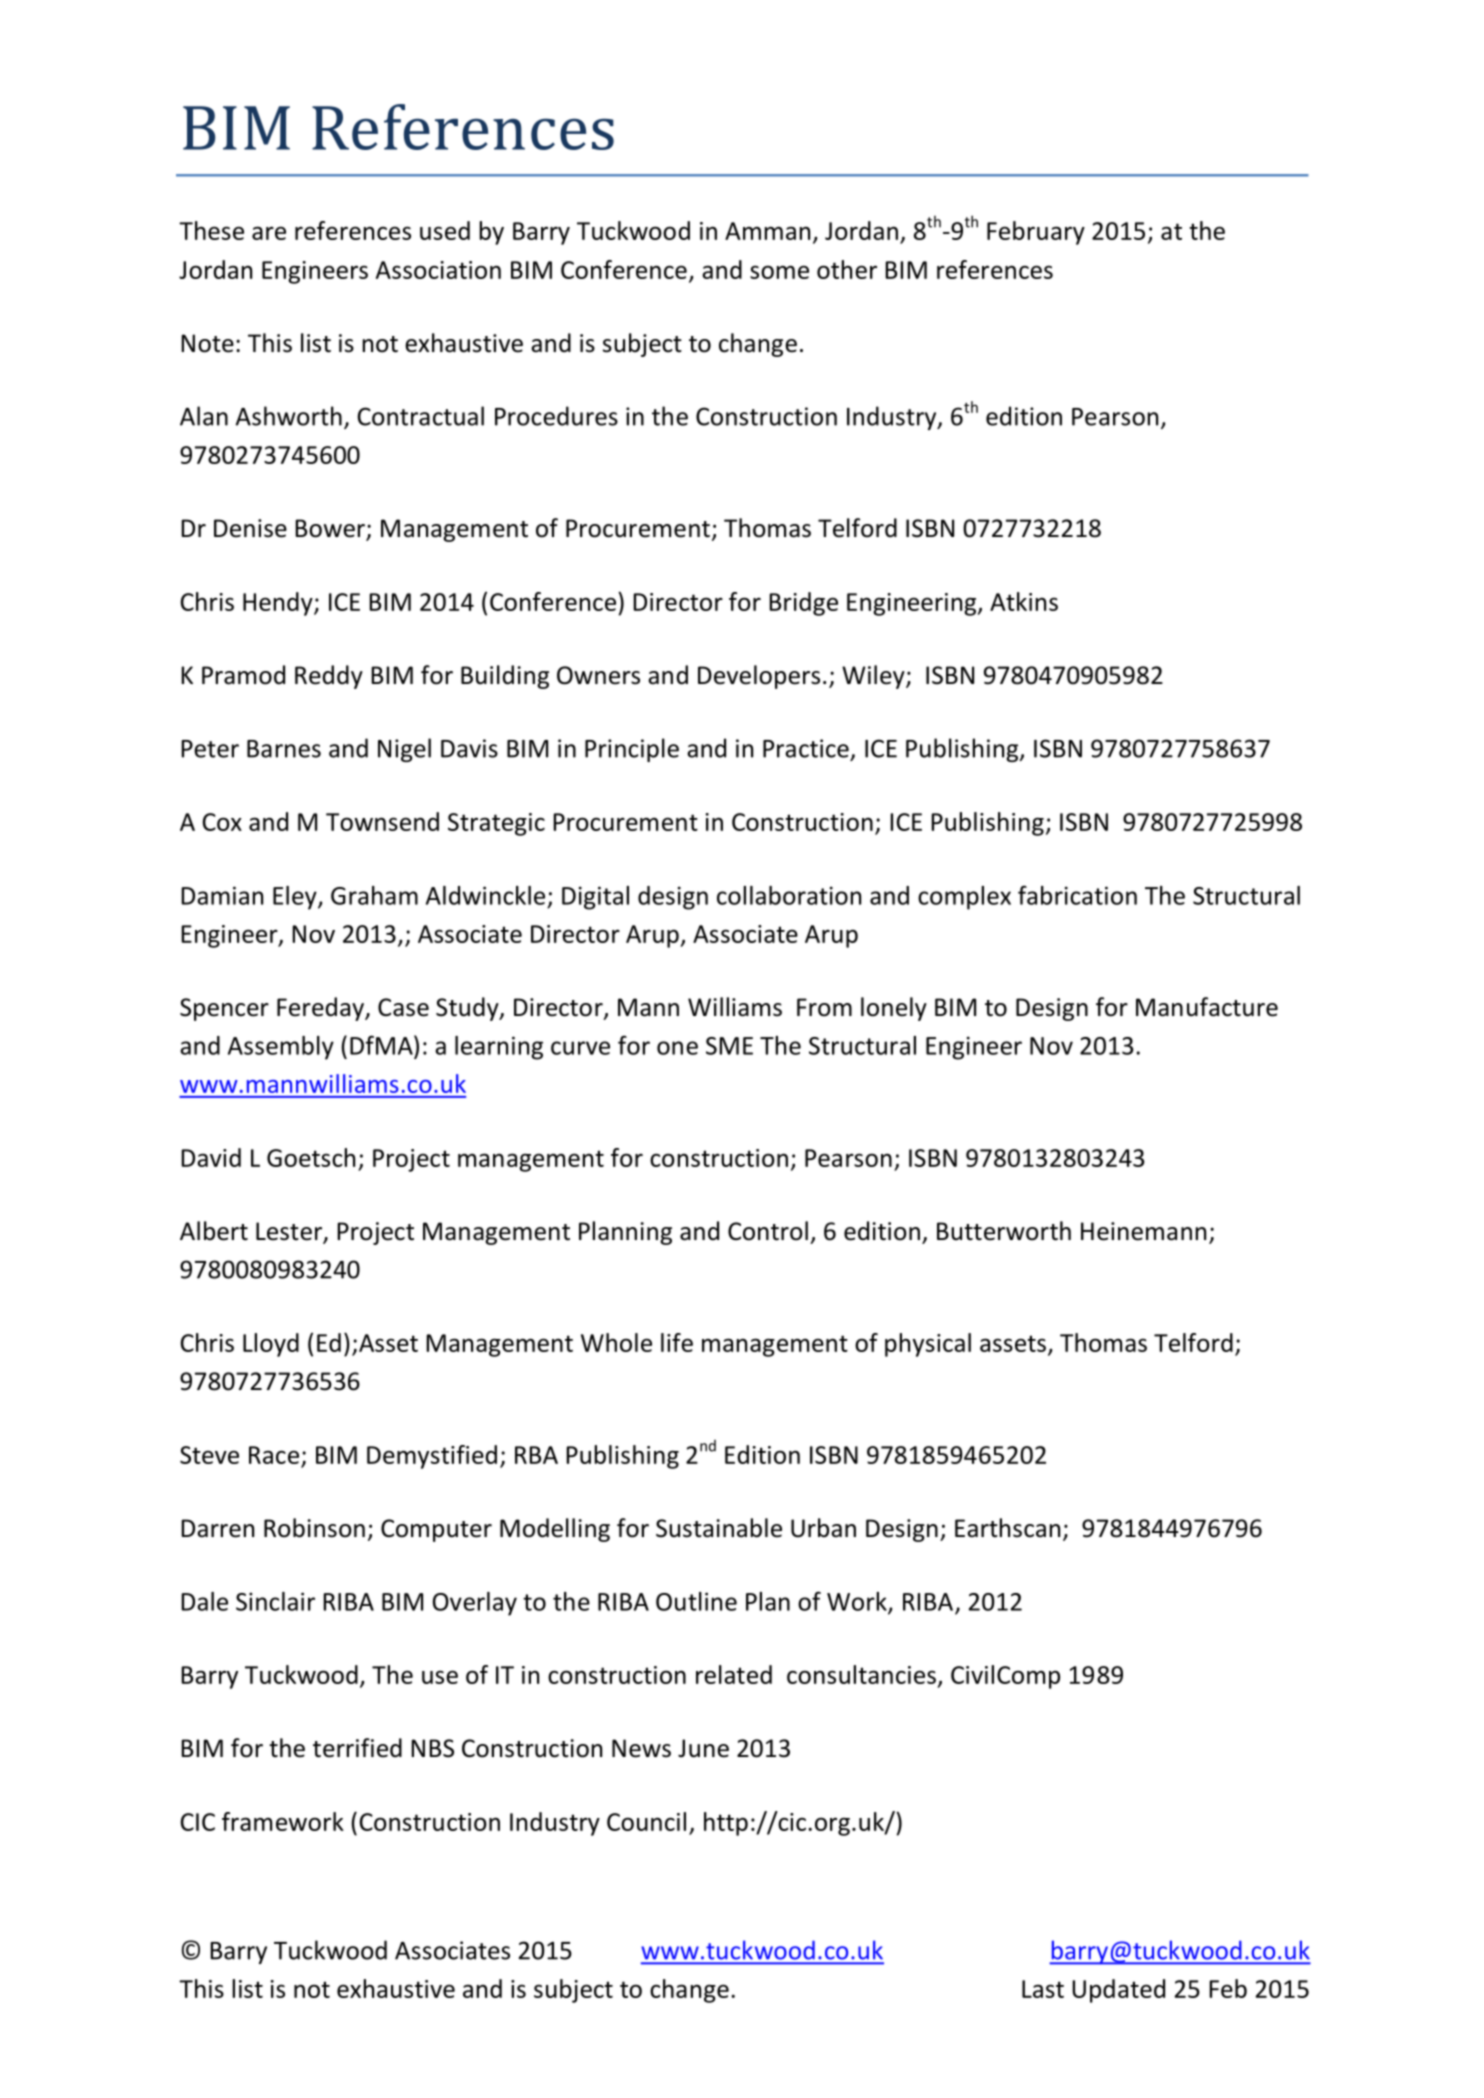 The width and height of the screenshot is (1484, 2098). Describe the element at coordinates (729, 1046) in the screenshot. I see `SME` at that location.
